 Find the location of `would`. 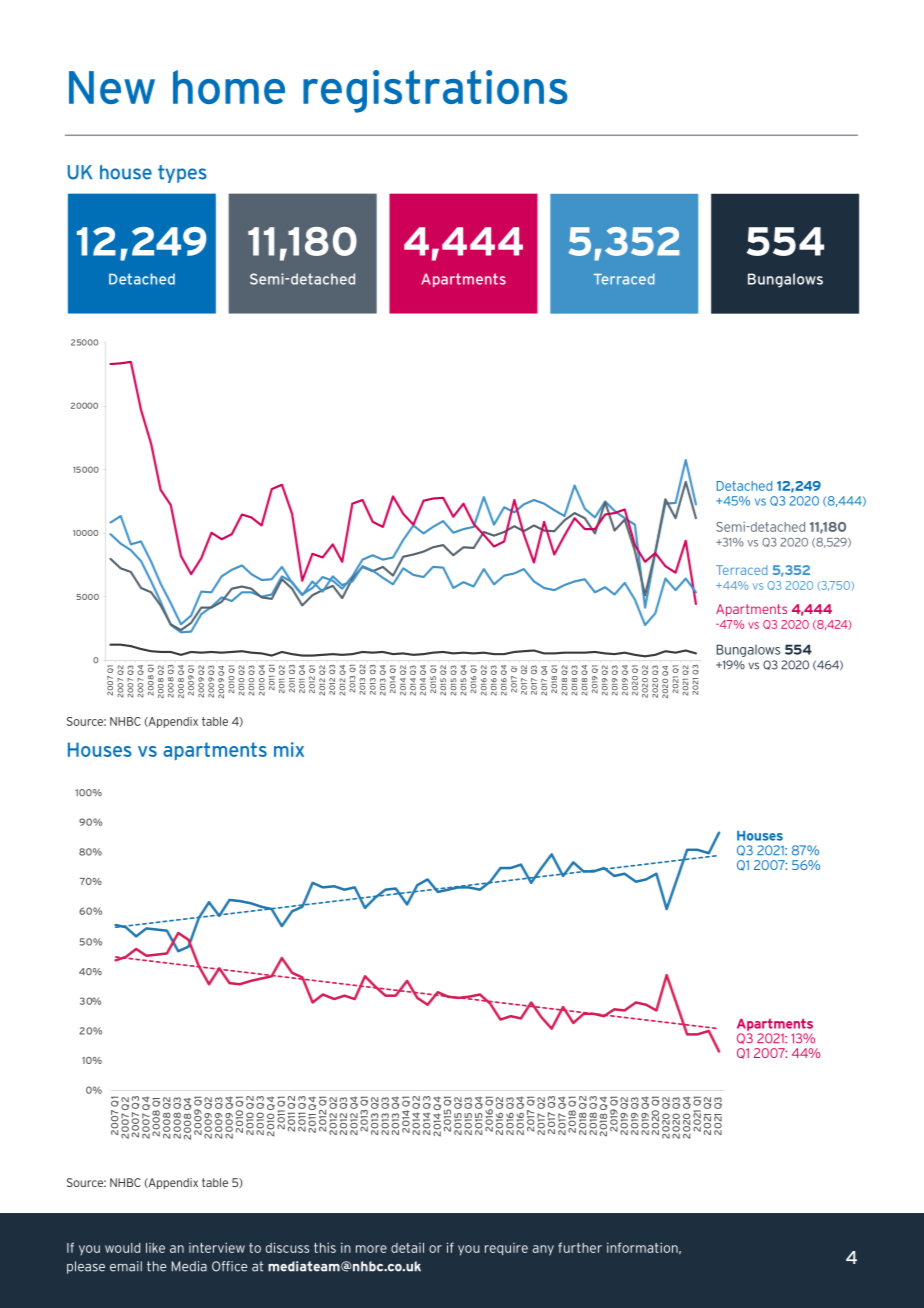

would is located at coordinates (122, 1248).
